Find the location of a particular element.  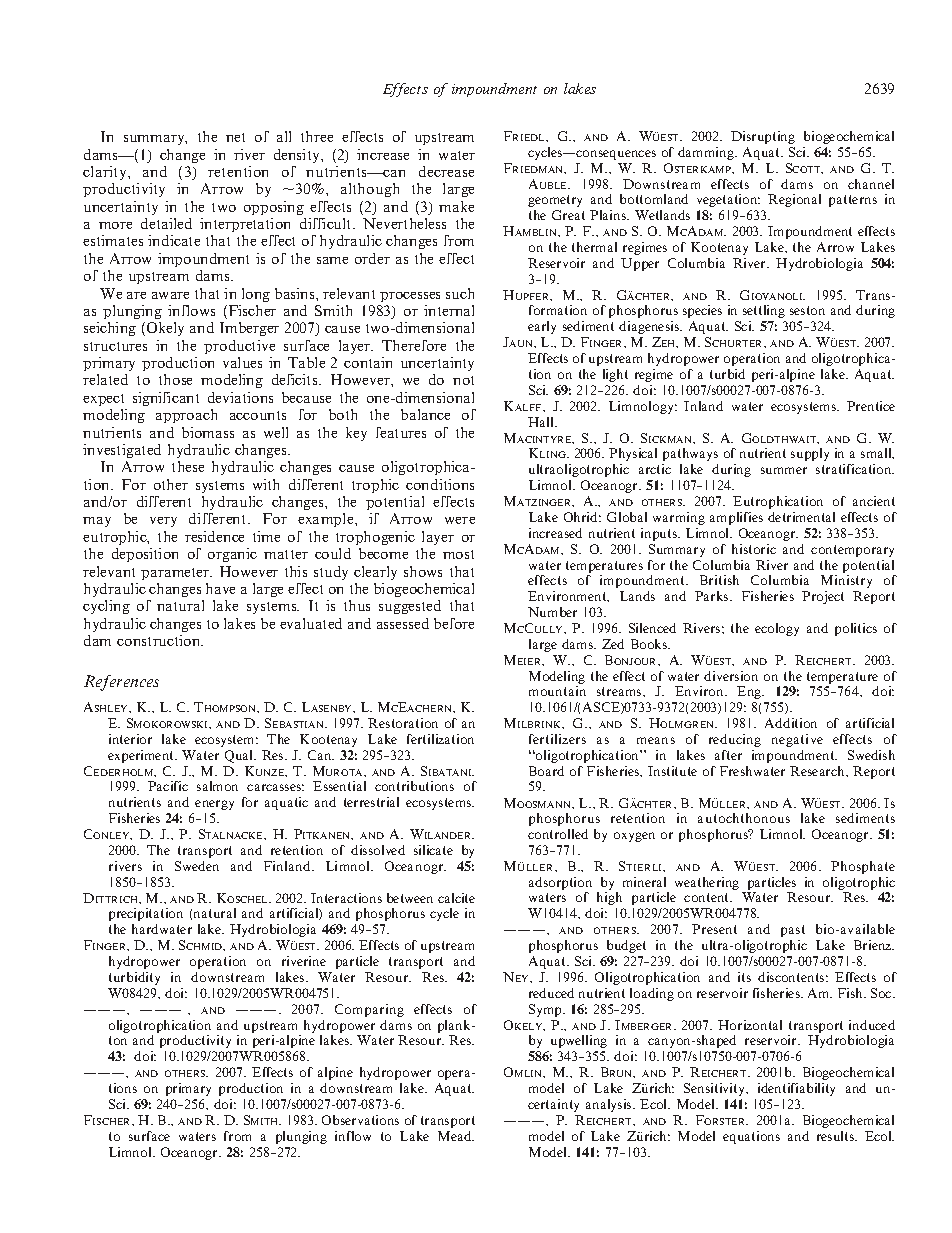

Research is located at coordinates (818, 771).
